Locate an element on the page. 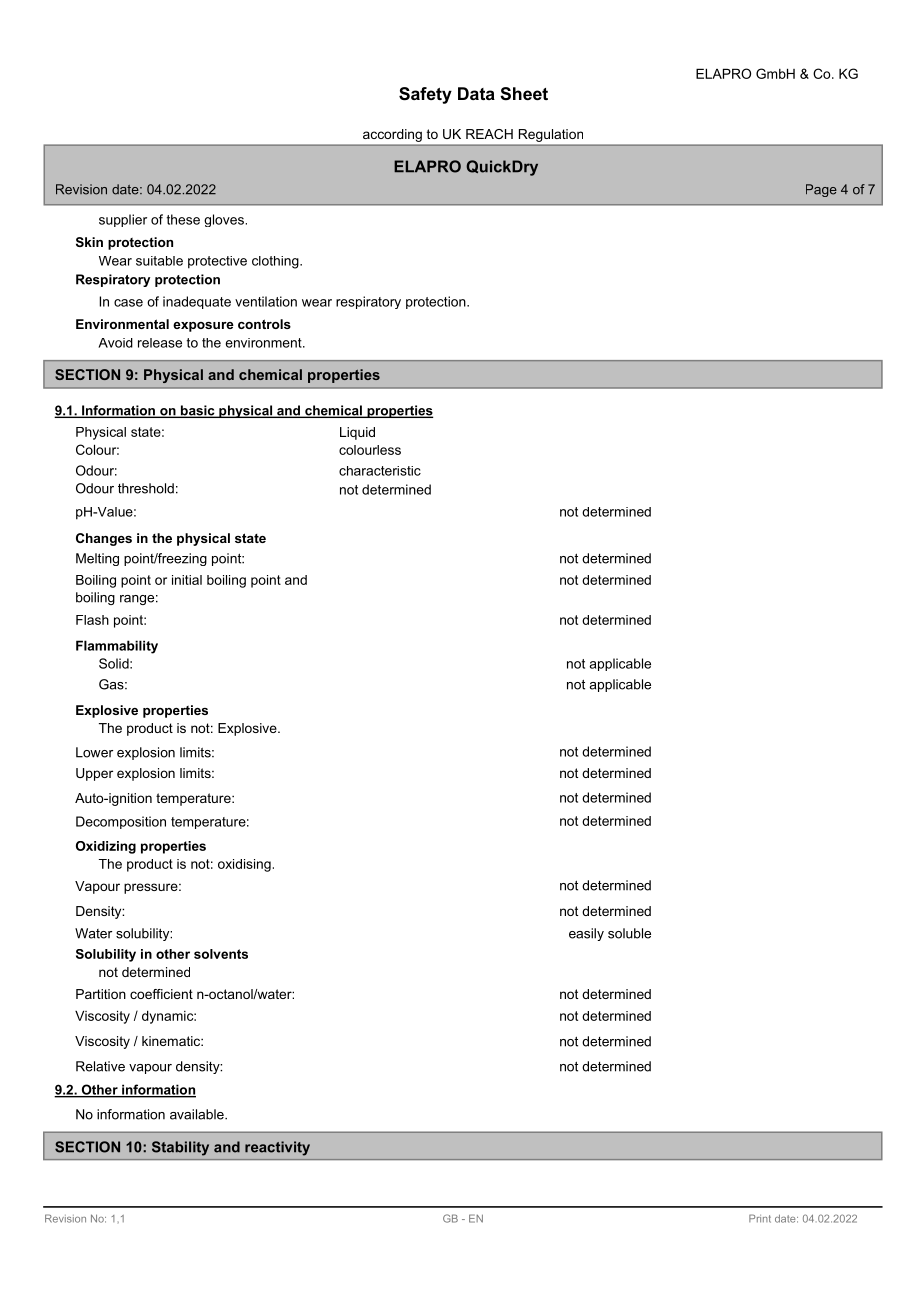  these is located at coordinates (183, 219).
